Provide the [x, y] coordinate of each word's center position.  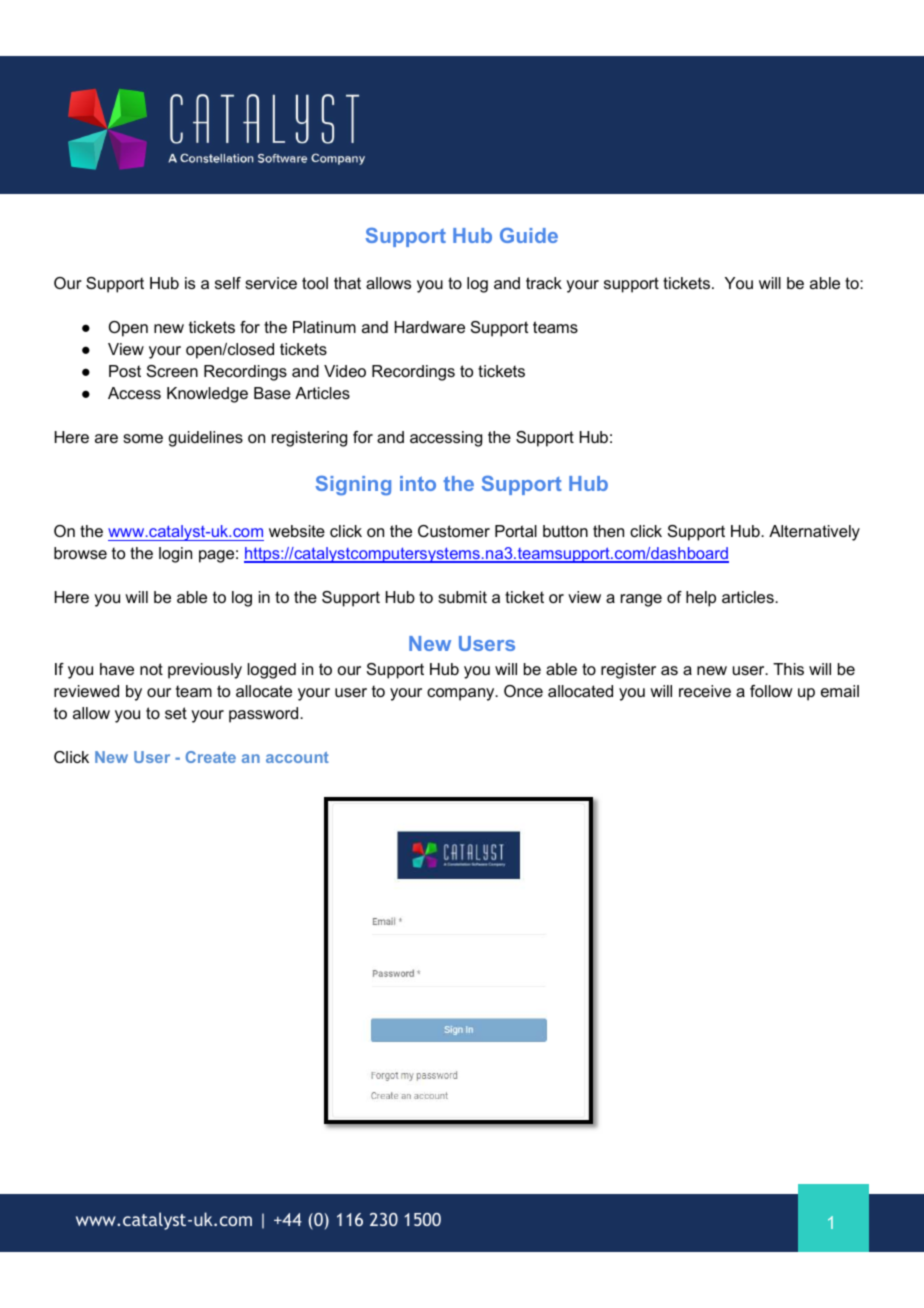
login [175, 555]
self [228, 283]
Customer [454, 531]
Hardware [430, 327]
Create [211, 757]
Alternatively [814, 533]
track [544, 283]
